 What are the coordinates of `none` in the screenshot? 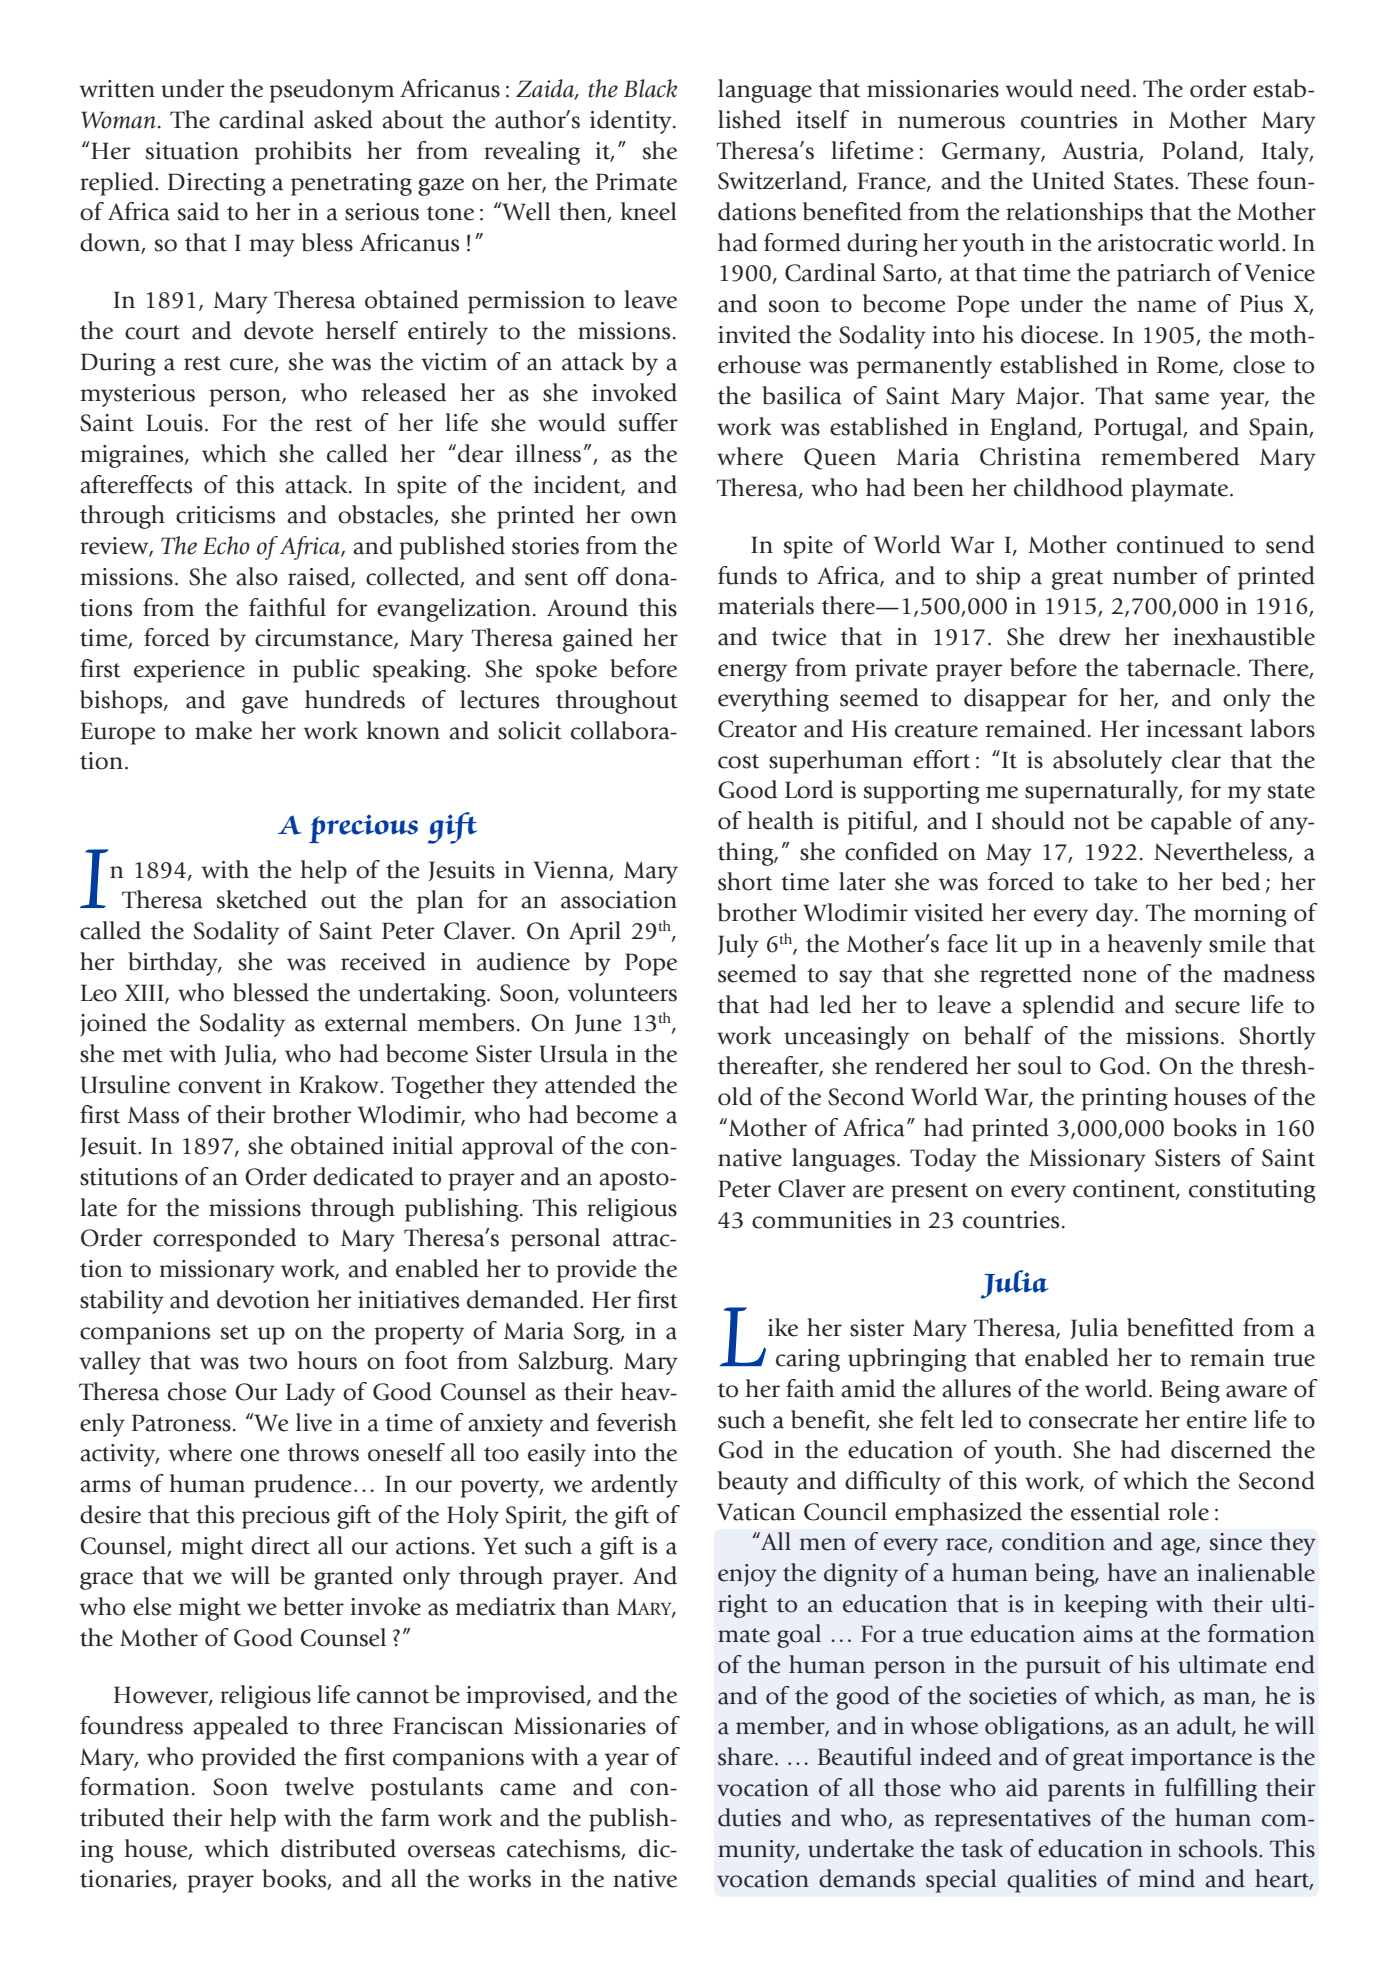 It's located at (1110, 976).
